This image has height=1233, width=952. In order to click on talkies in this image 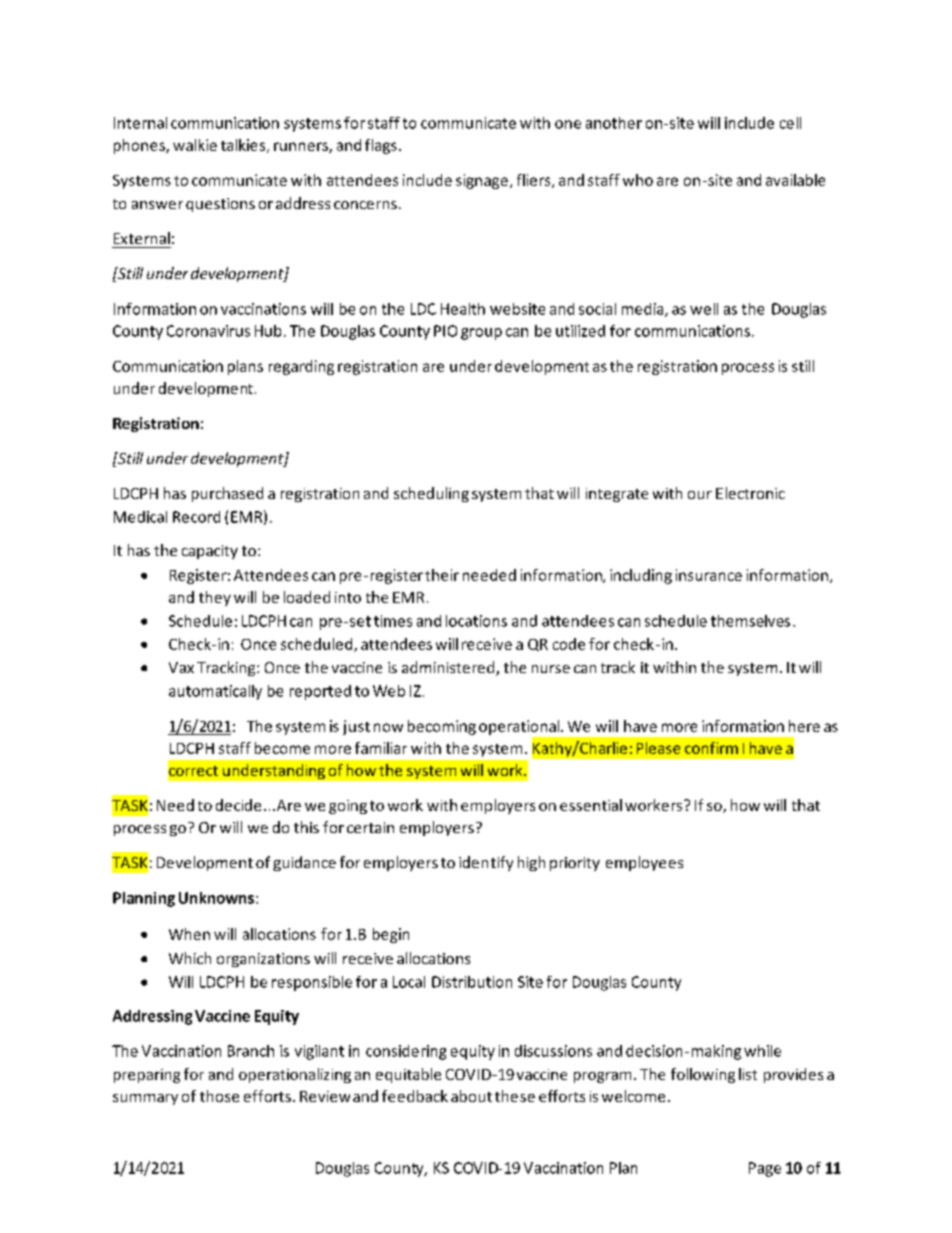, I will do `click(244, 146)`.
